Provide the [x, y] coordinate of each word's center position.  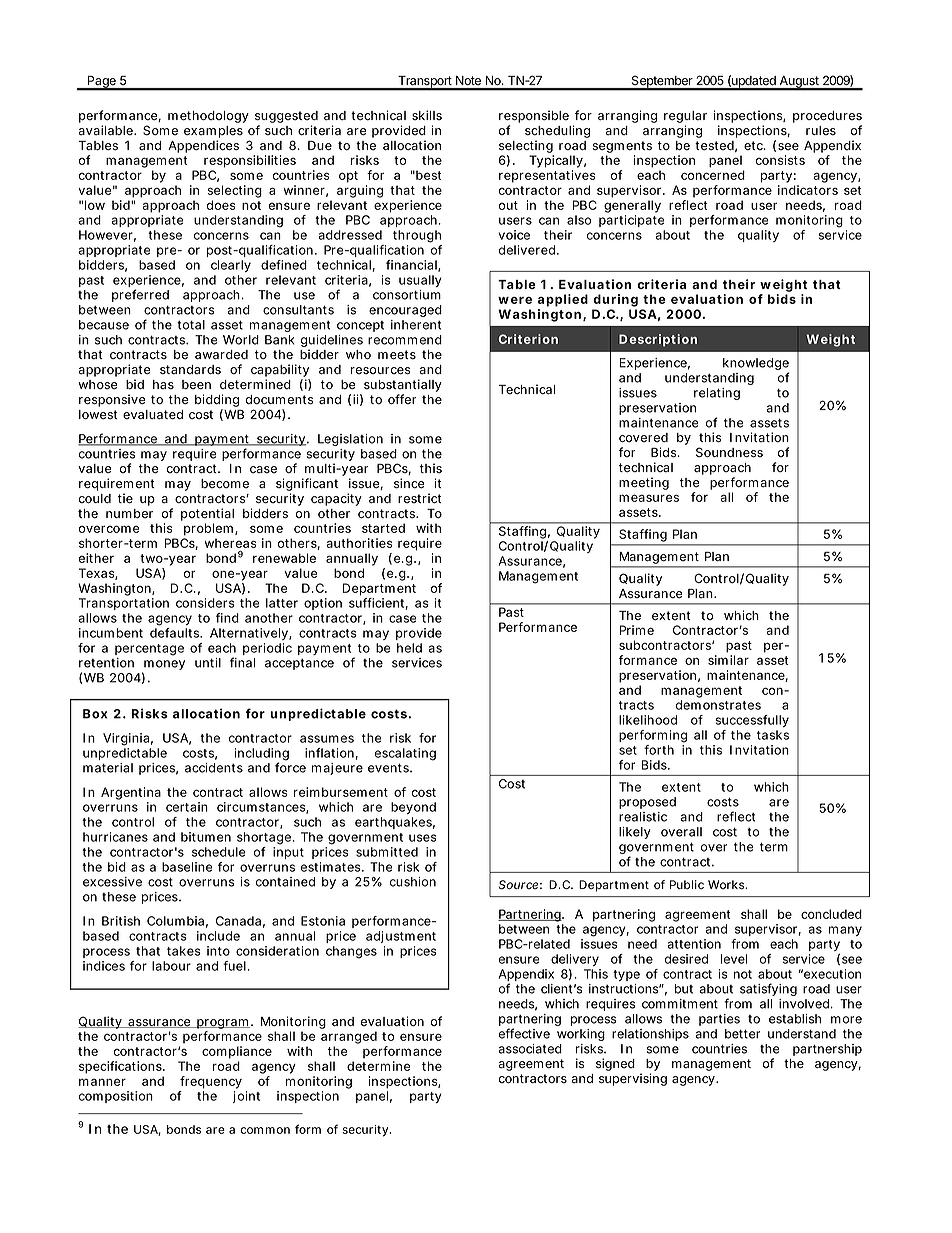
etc [754, 146]
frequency [211, 1082]
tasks [773, 735]
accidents [214, 768]
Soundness [729, 452]
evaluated [153, 415]
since [409, 483]
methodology [208, 117]
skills [427, 115]
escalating [405, 754]
